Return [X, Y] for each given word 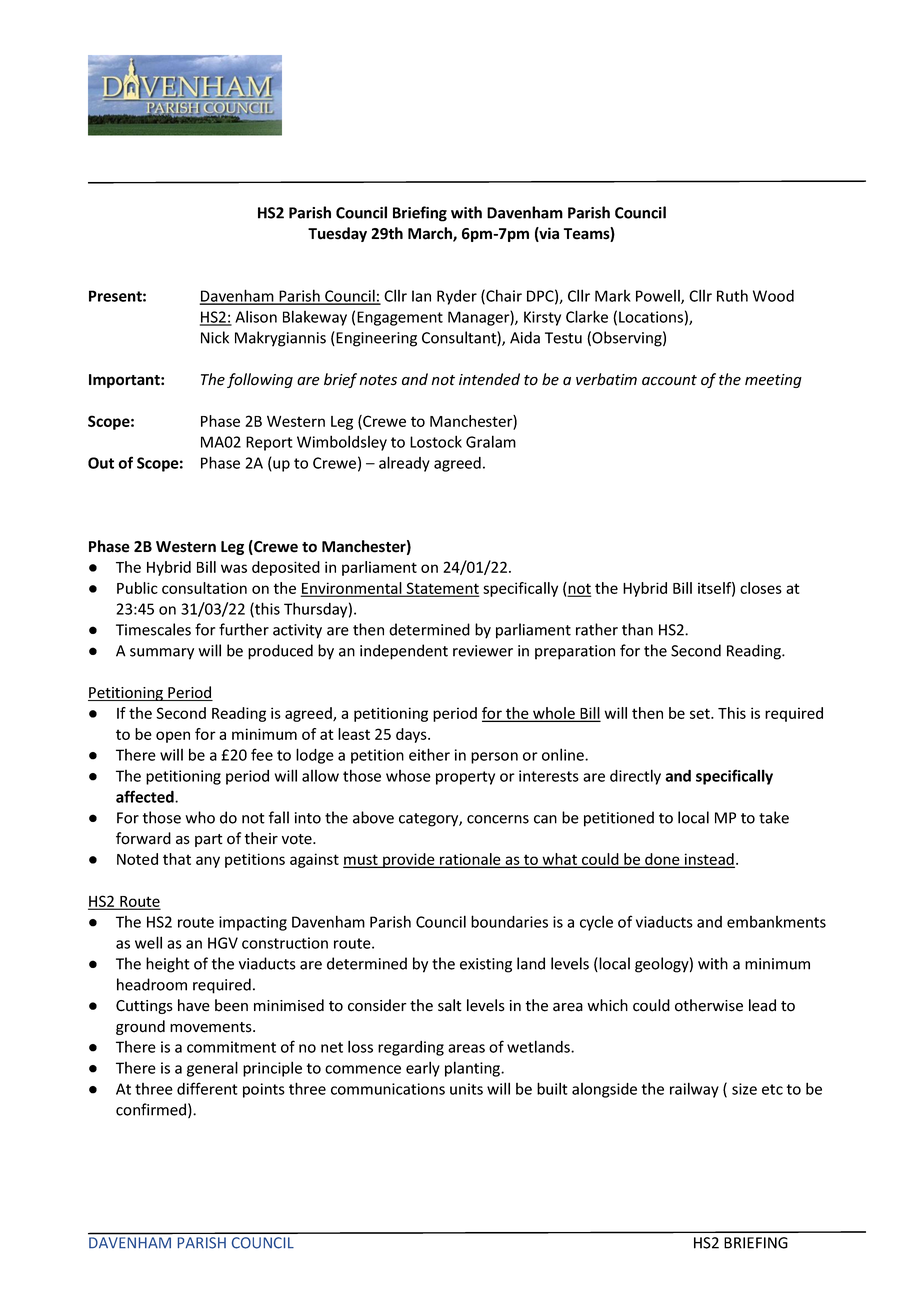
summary [162, 654]
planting [473, 1069]
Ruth [732, 295]
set [701, 713]
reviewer [483, 651]
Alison [256, 316]
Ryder [457, 297]
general [212, 1069]
